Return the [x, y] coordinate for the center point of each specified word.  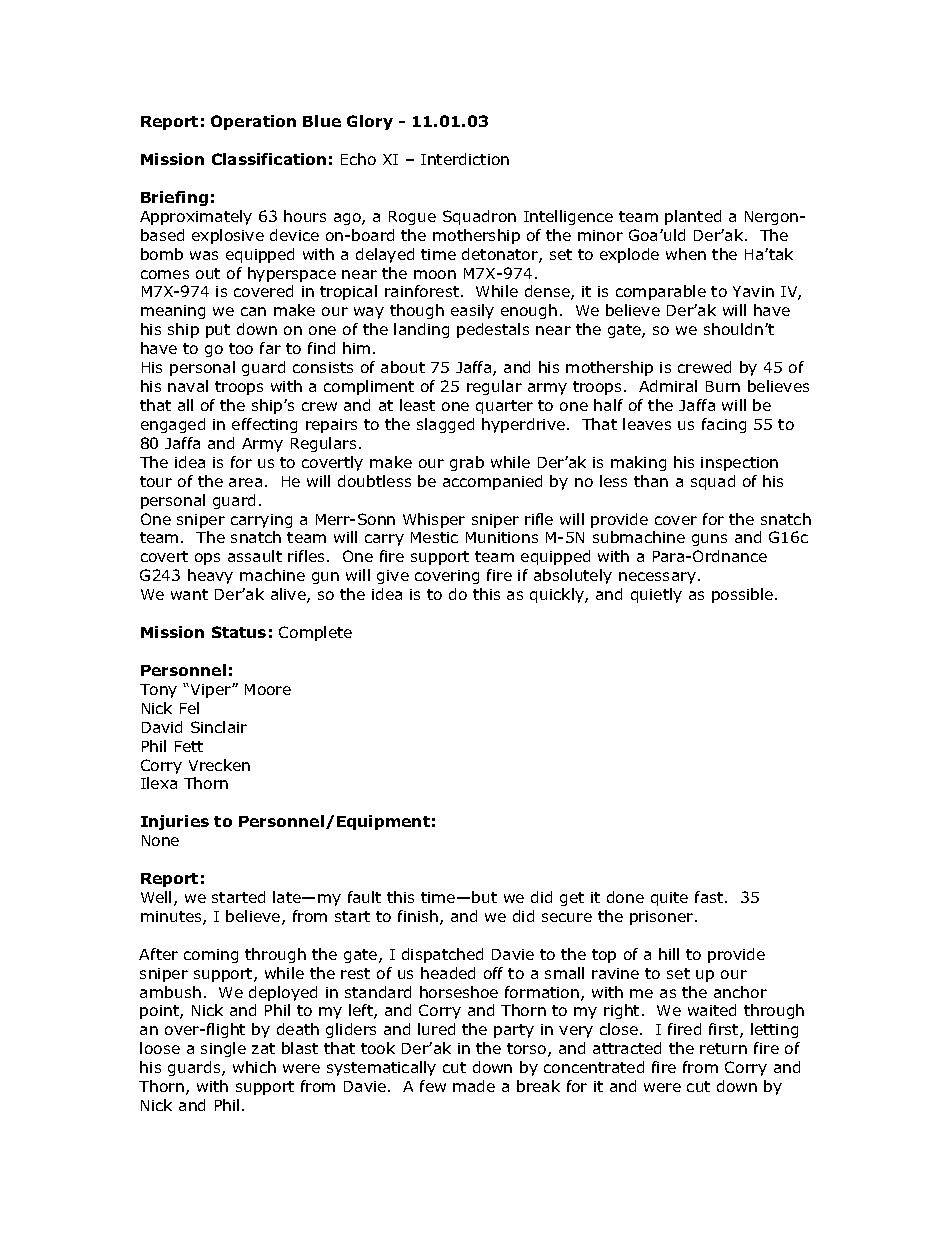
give [393, 577]
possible [744, 595]
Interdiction [465, 159]
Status [239, 632]
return [723, 1048]
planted [693, 217]
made [474, 1086]
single [223, 1049]
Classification [269, 159]
